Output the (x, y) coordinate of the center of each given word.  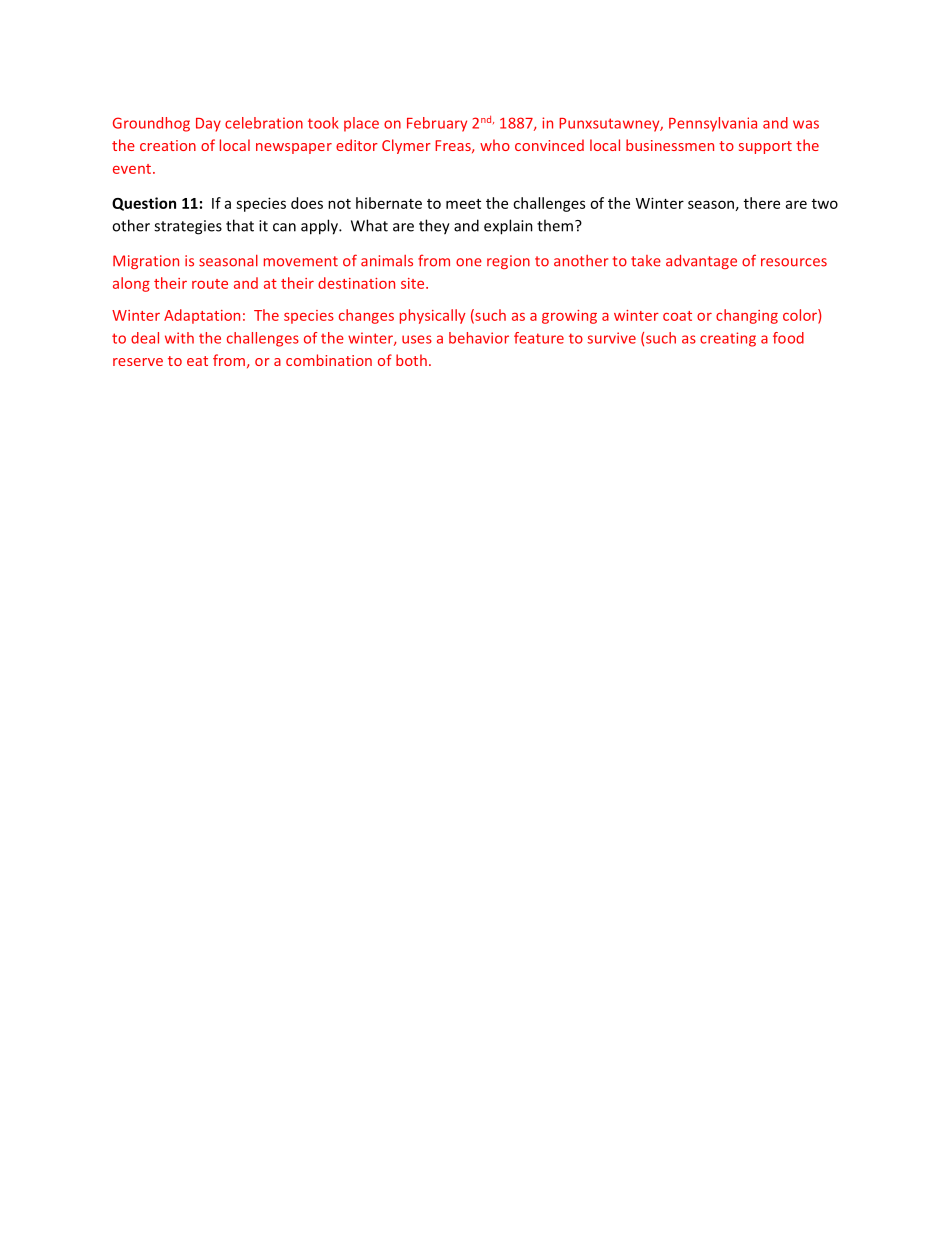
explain (508, 227)
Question (144, 204)
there (762, 203)
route (210, 284)
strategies (188, 227)
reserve (138, 362)
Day (208, 125)
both (411, 360)
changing (747, 316)
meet (463, 204)
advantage (701, 262)
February (437, 124)
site (414, 283)
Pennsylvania (713, 124)
